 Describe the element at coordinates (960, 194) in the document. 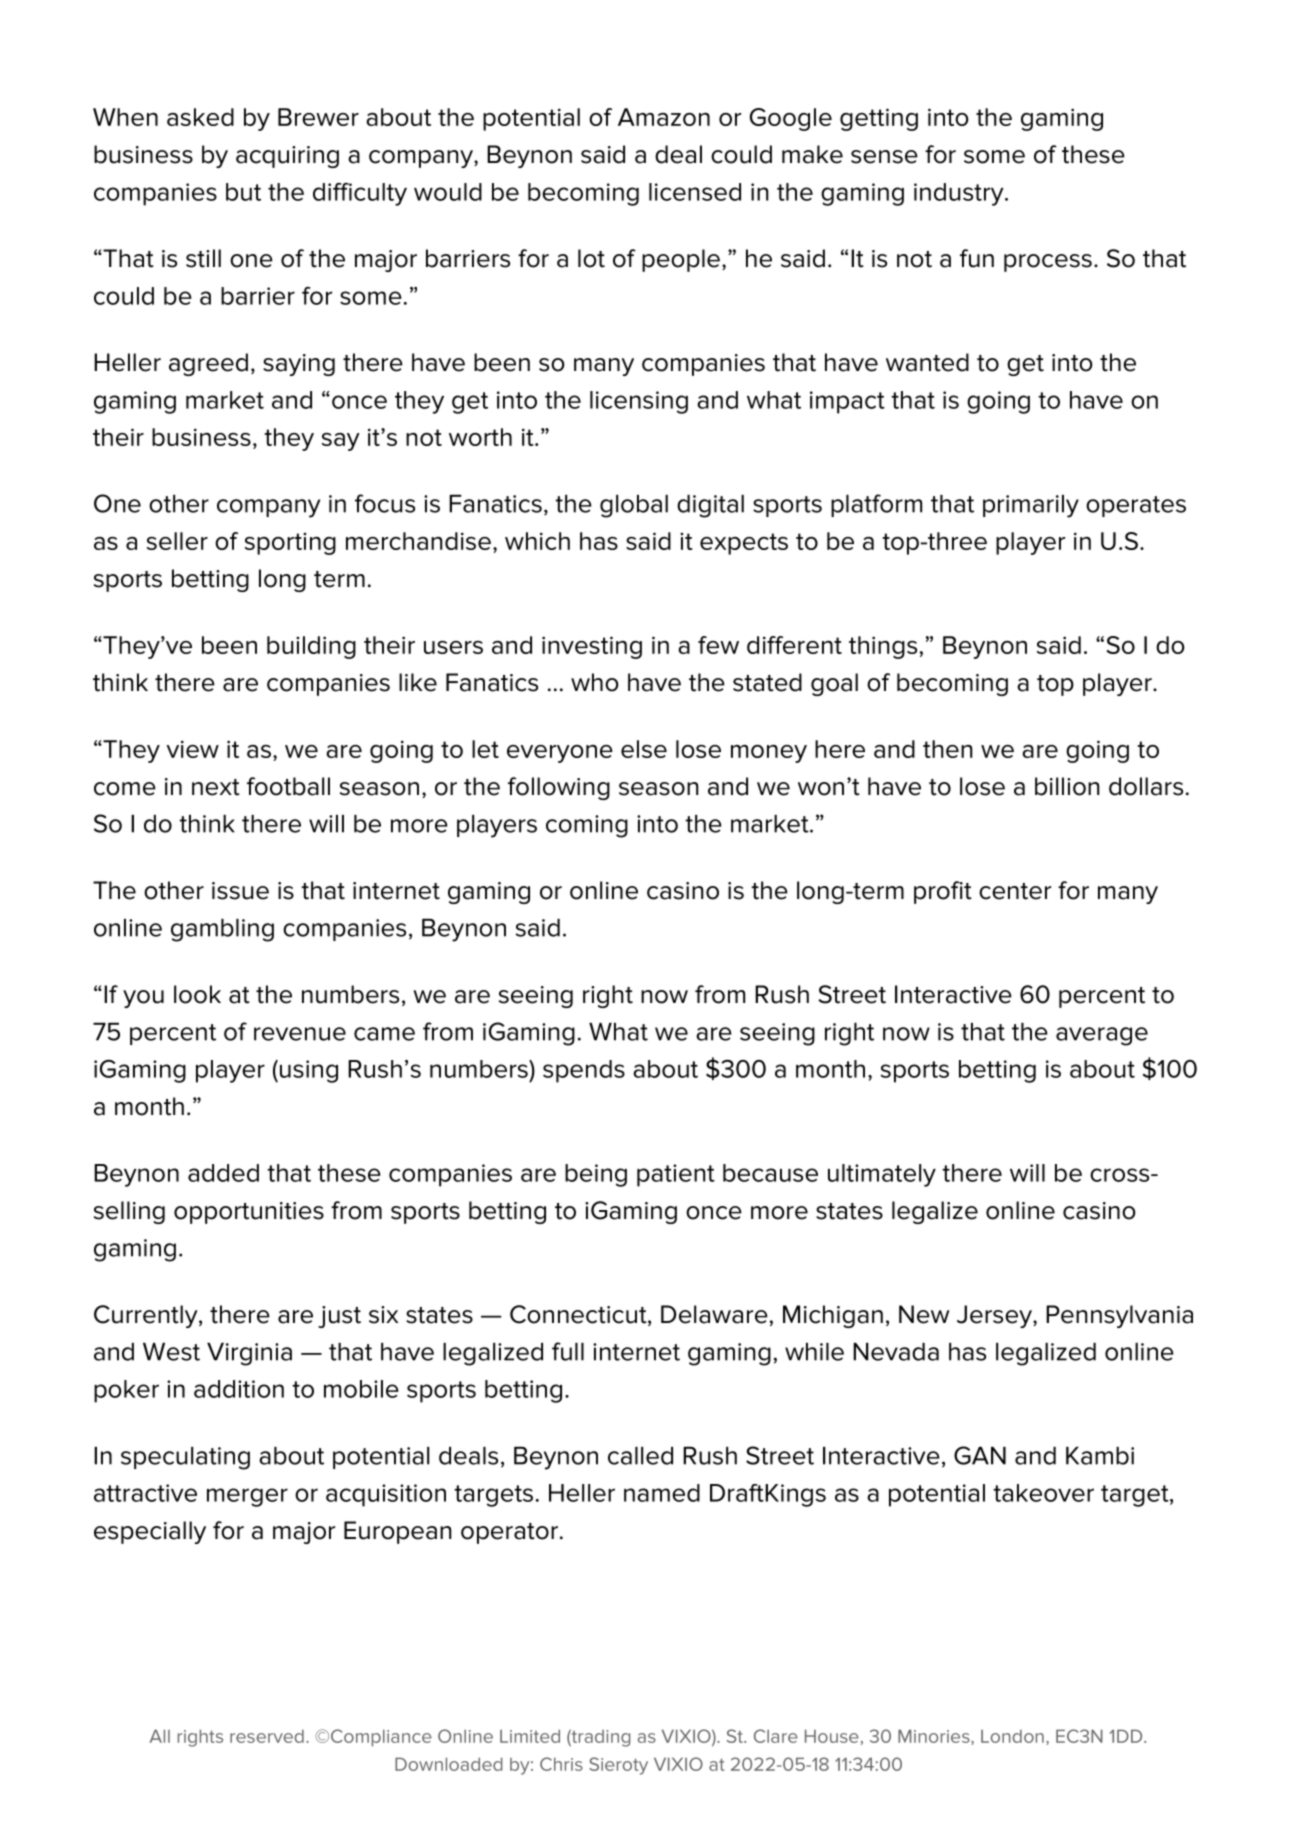

I see `industry` at that location.
